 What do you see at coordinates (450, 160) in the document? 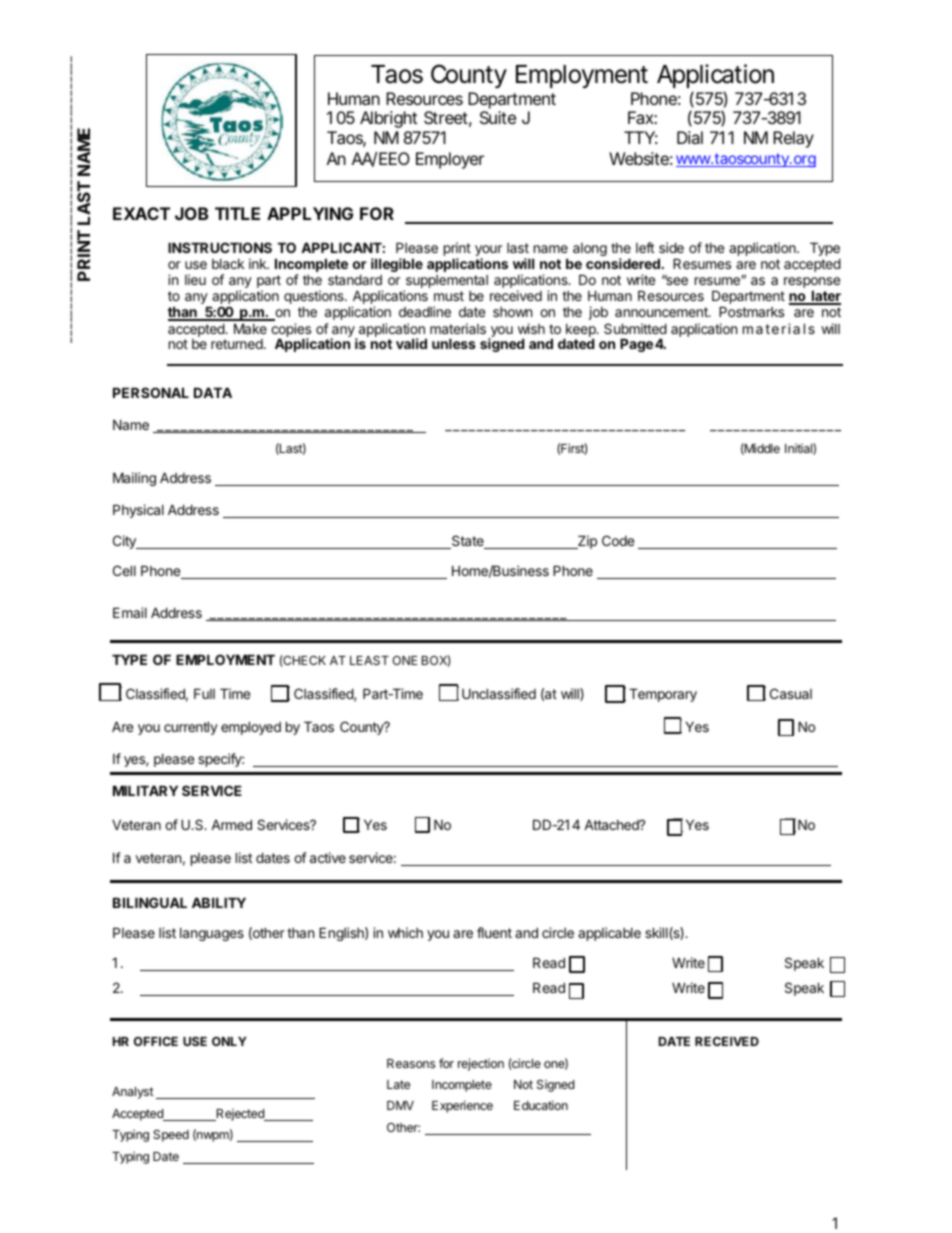
I see `Employer` at bounding box center [450, 160].
